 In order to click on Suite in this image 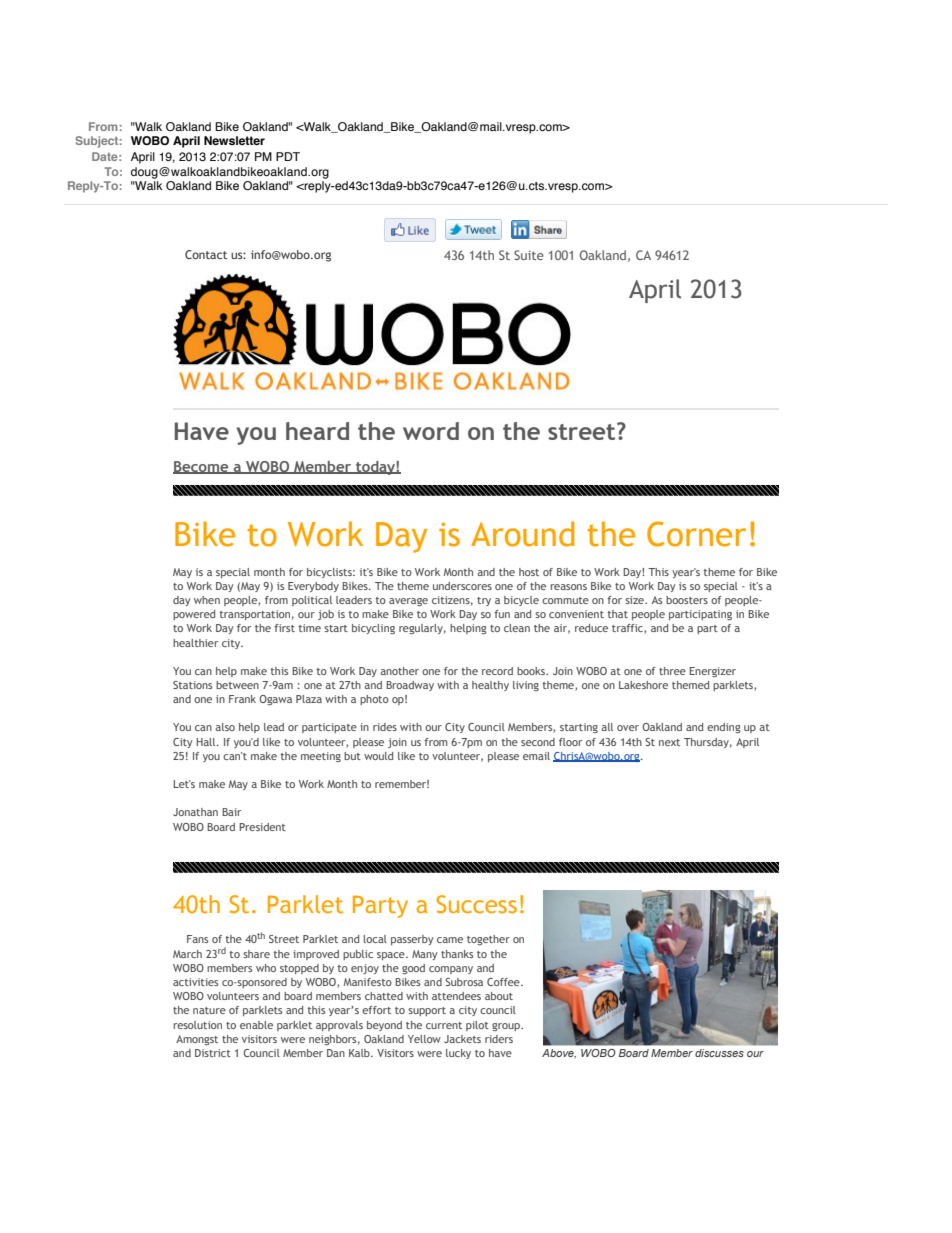, I will do `click(529, 255)`.
